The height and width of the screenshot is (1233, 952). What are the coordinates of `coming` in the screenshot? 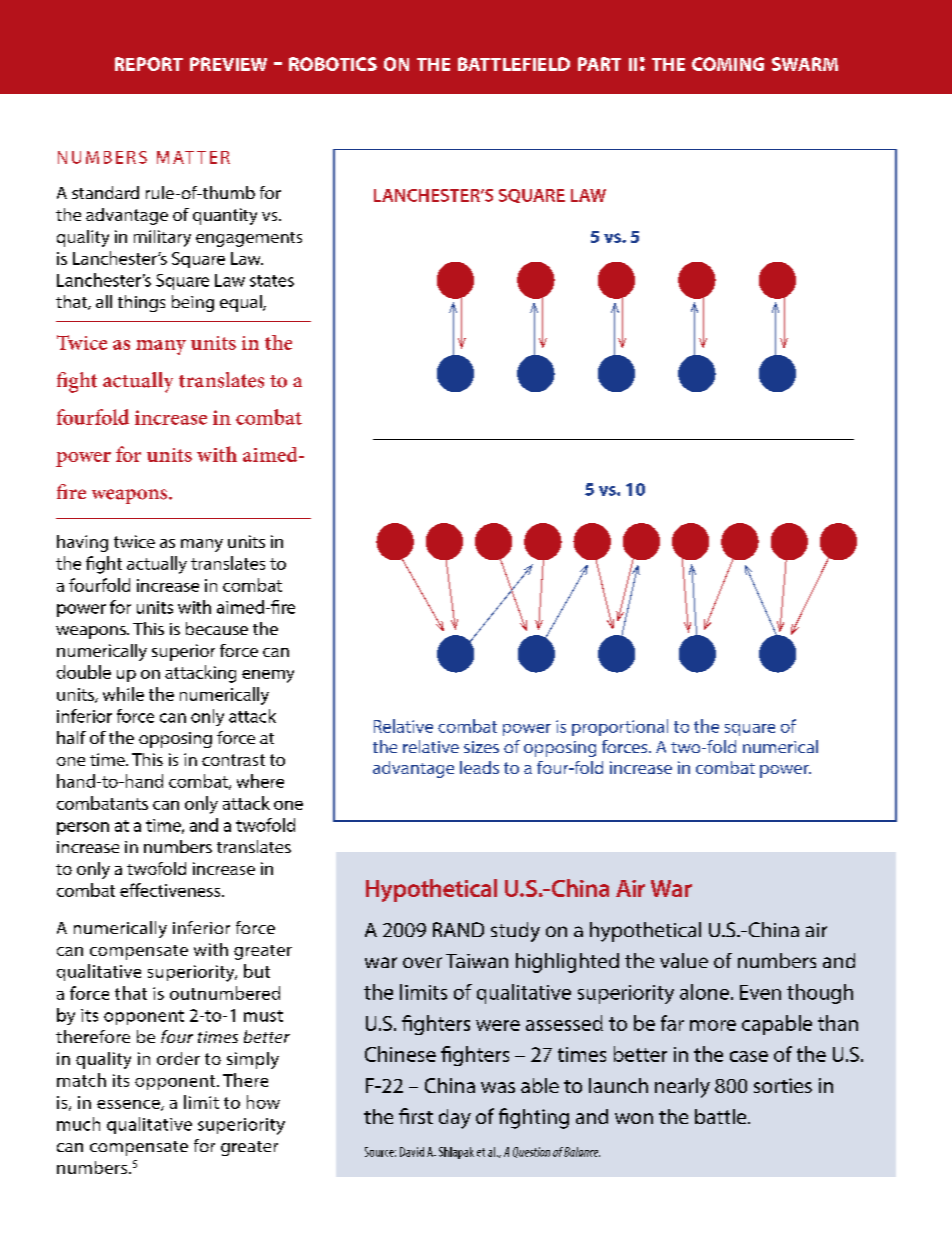 It's located at (728, 64).
